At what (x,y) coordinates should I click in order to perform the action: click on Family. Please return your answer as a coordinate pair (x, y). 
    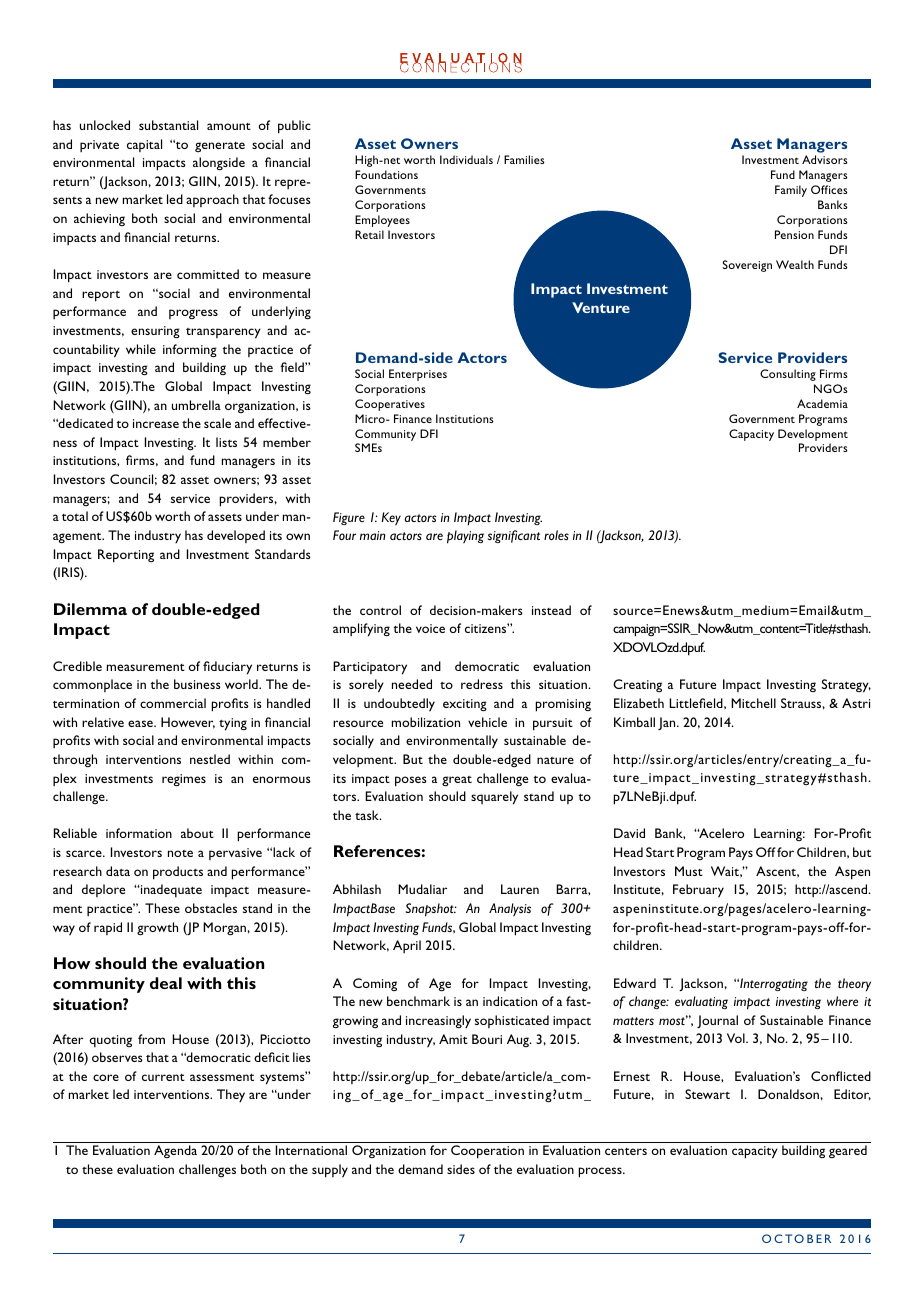
    Looking at the image, I should click on (791, 191).
